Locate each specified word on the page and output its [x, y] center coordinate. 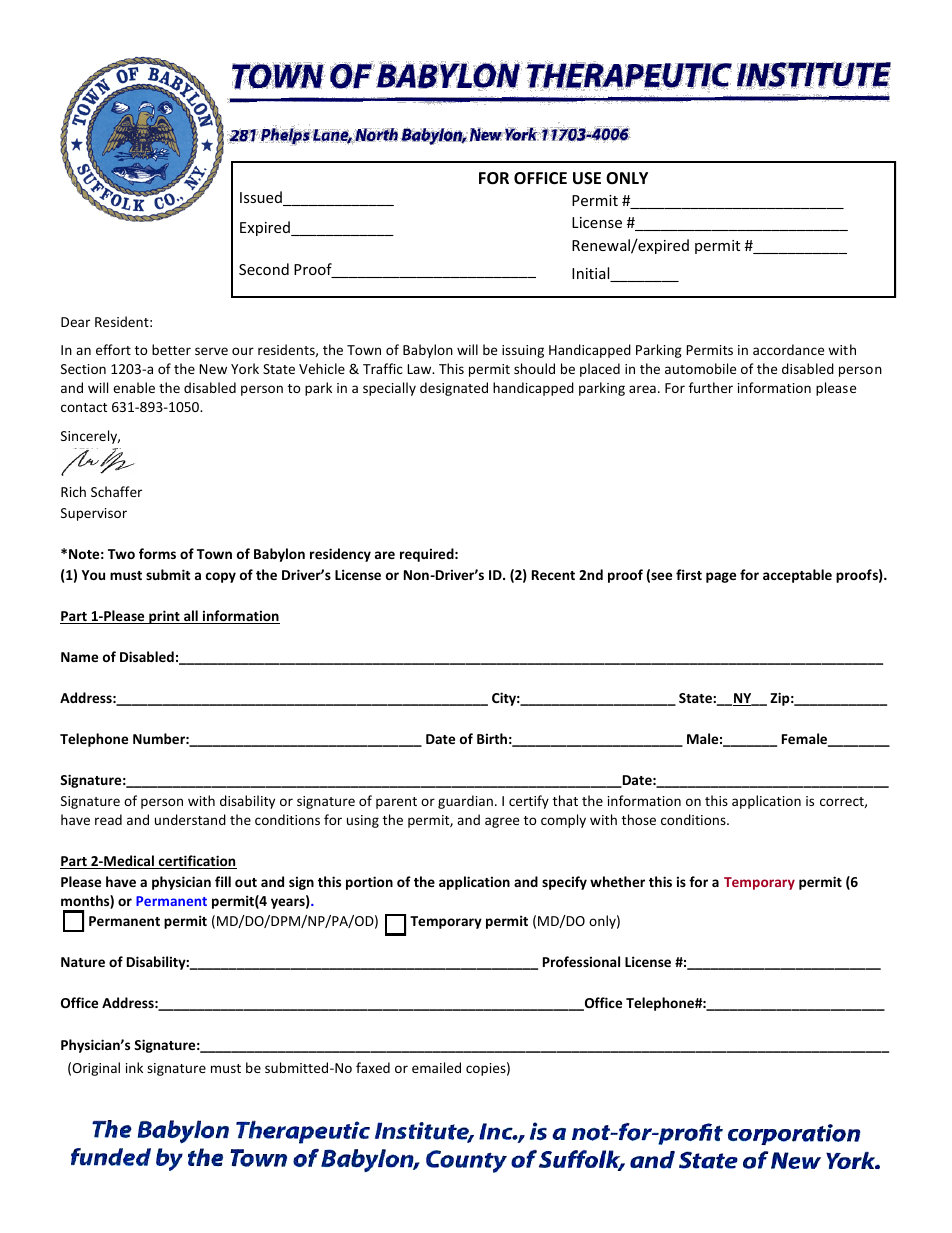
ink [134, 1067]
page [721, 577]
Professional [581, 961]
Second [264, 269]
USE [587, 178]
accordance [788, 349]
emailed [436, 1067]
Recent [553, 575]
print [164, 617]
